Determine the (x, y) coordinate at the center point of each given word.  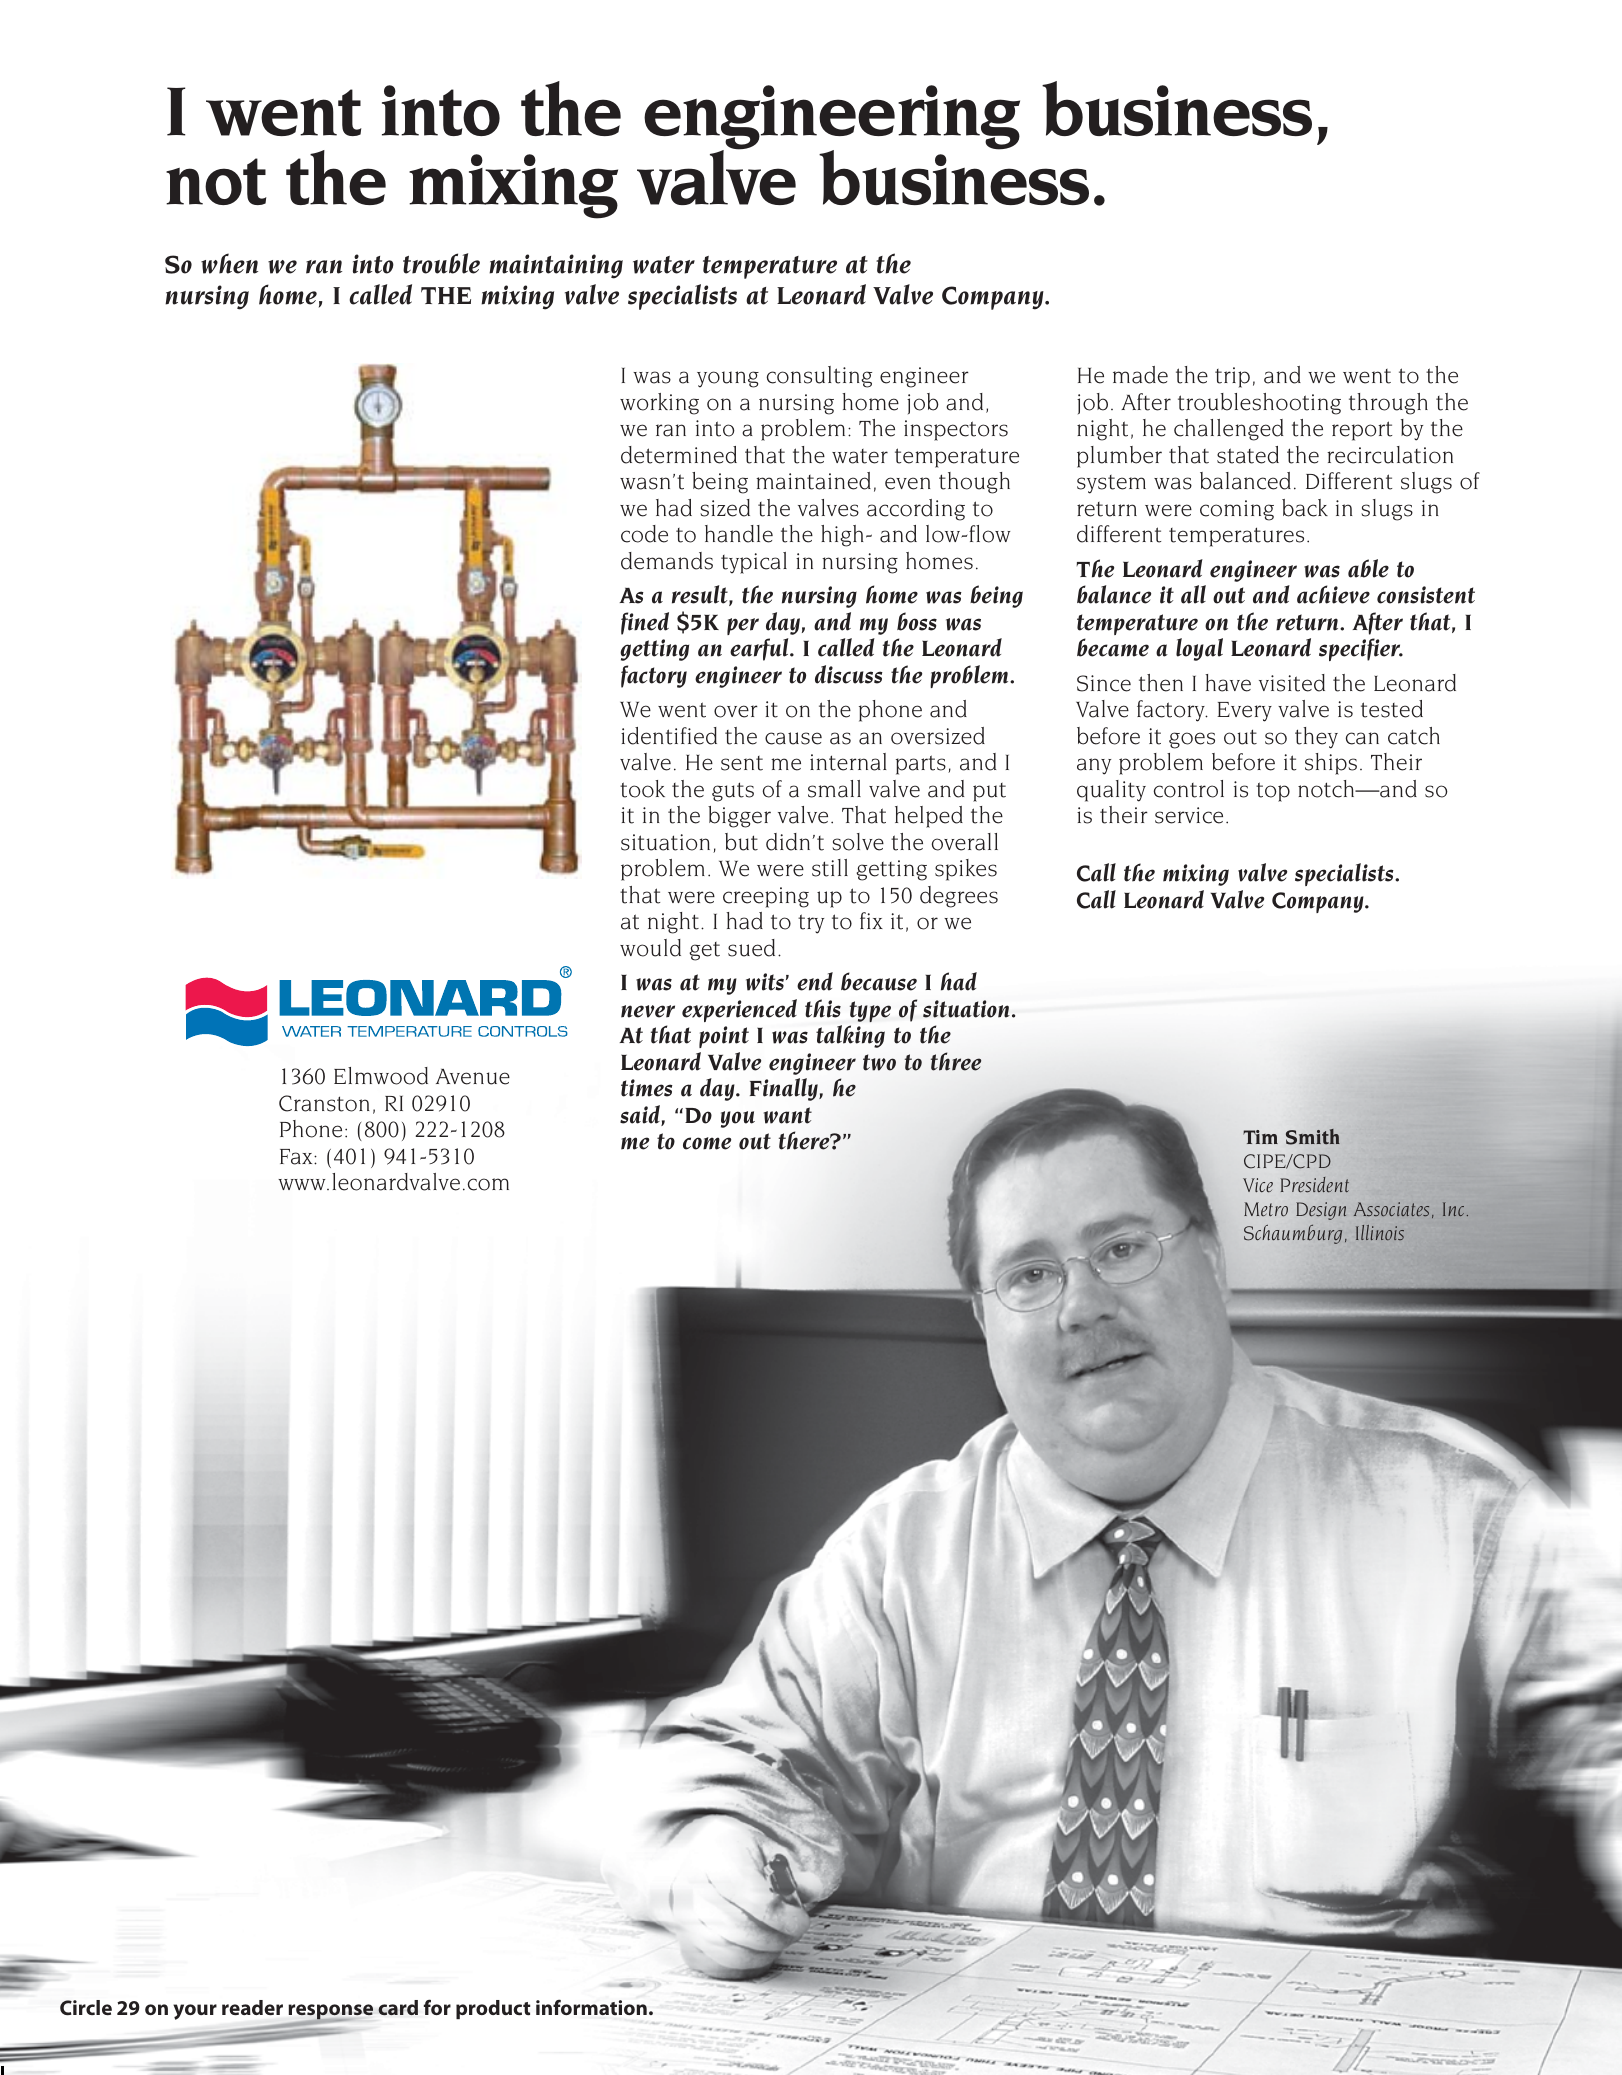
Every (1244, 712)
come (707, 1143)
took (642, 789)
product (493, 2009)
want (788, 1115)
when (229, 263)
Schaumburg (1293, 1234)
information (591, 2007)
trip (1232, 377)
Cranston (324, 1103)
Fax (297, 1157)
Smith (1313, 1137)
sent (742, 763)
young (728, 379)
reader (252, 2007)
